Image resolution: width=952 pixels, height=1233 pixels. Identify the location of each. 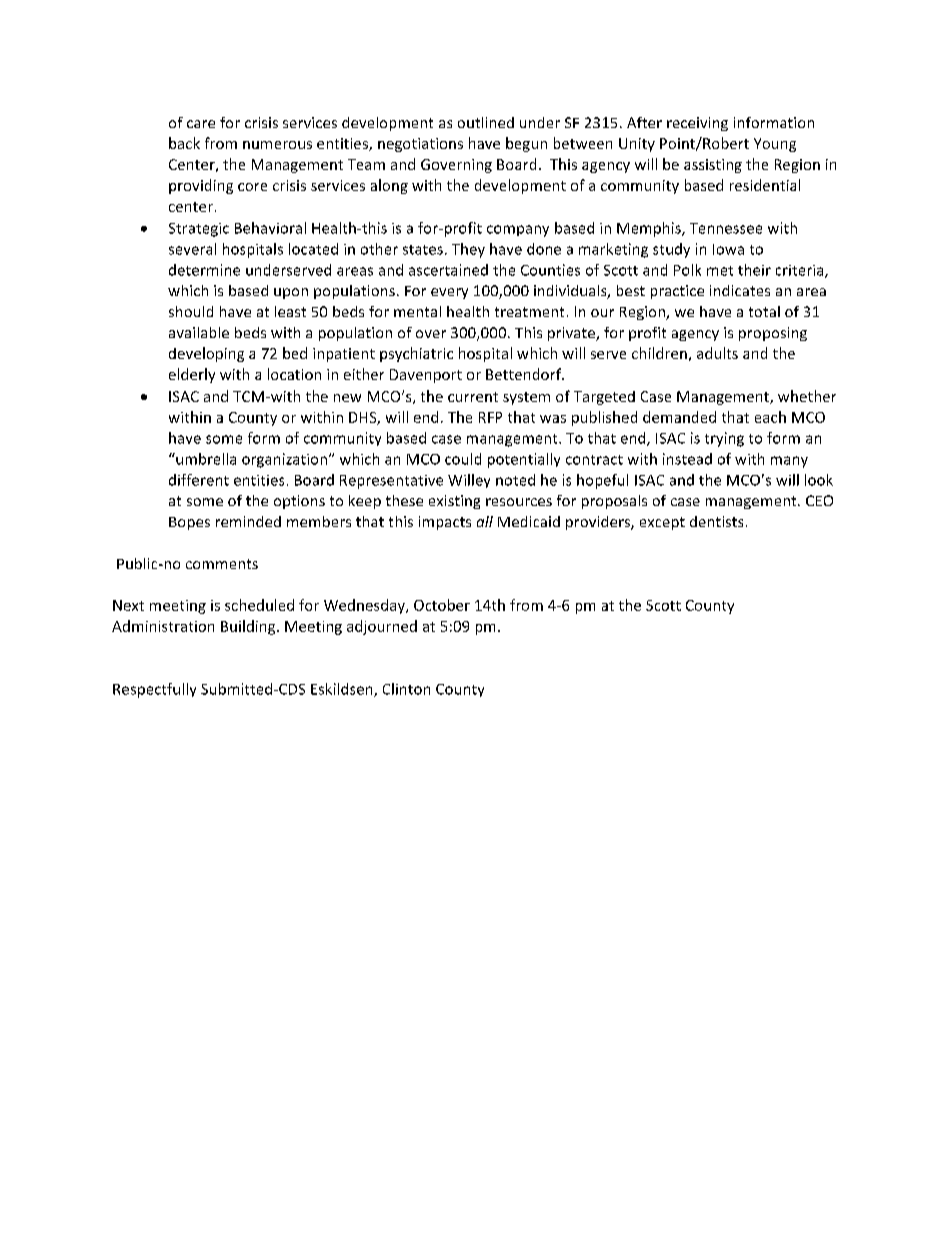
(770, 417).
